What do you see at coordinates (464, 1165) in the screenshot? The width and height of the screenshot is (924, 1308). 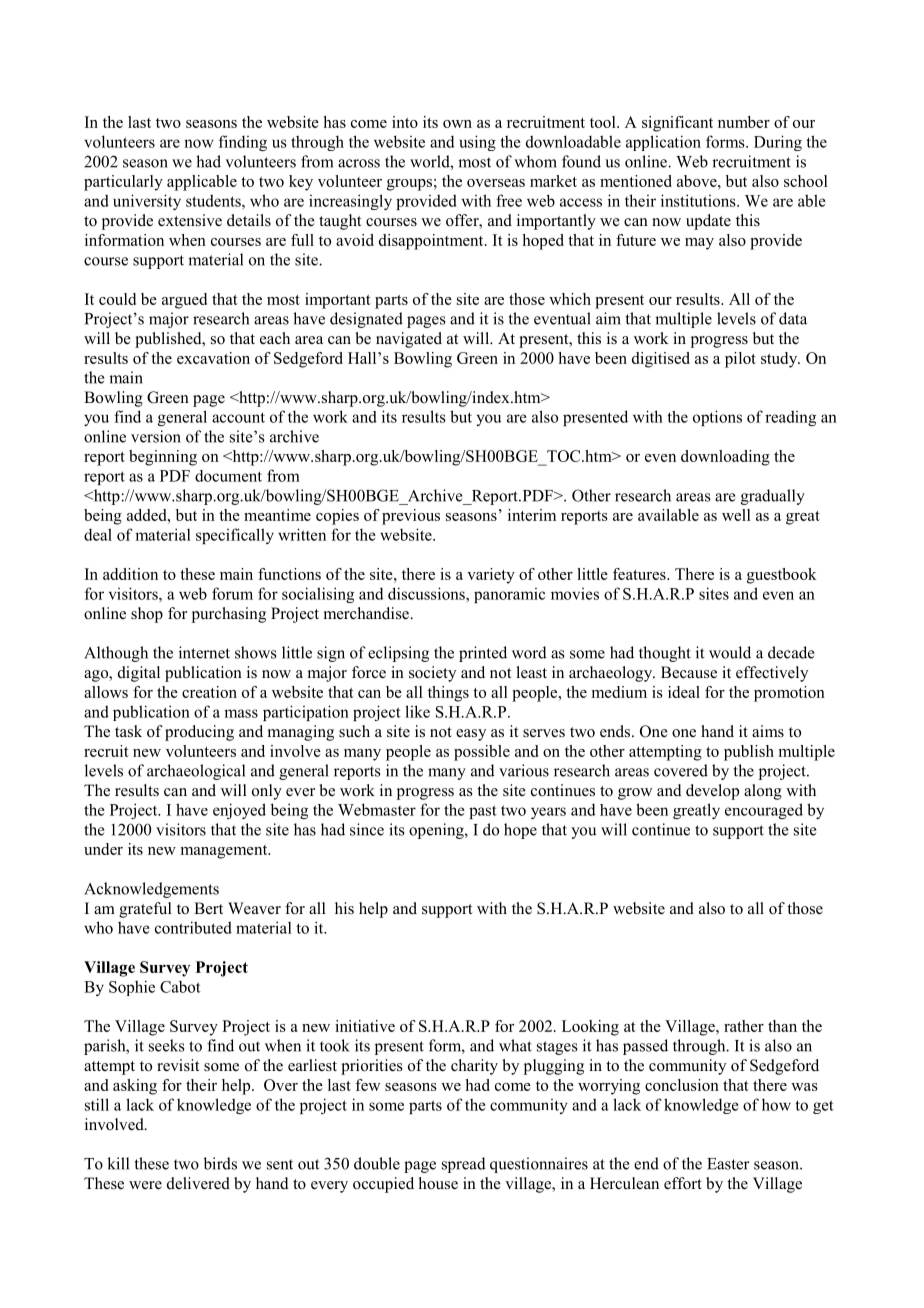 I see `spread` at bounding box center [464, 1165].
